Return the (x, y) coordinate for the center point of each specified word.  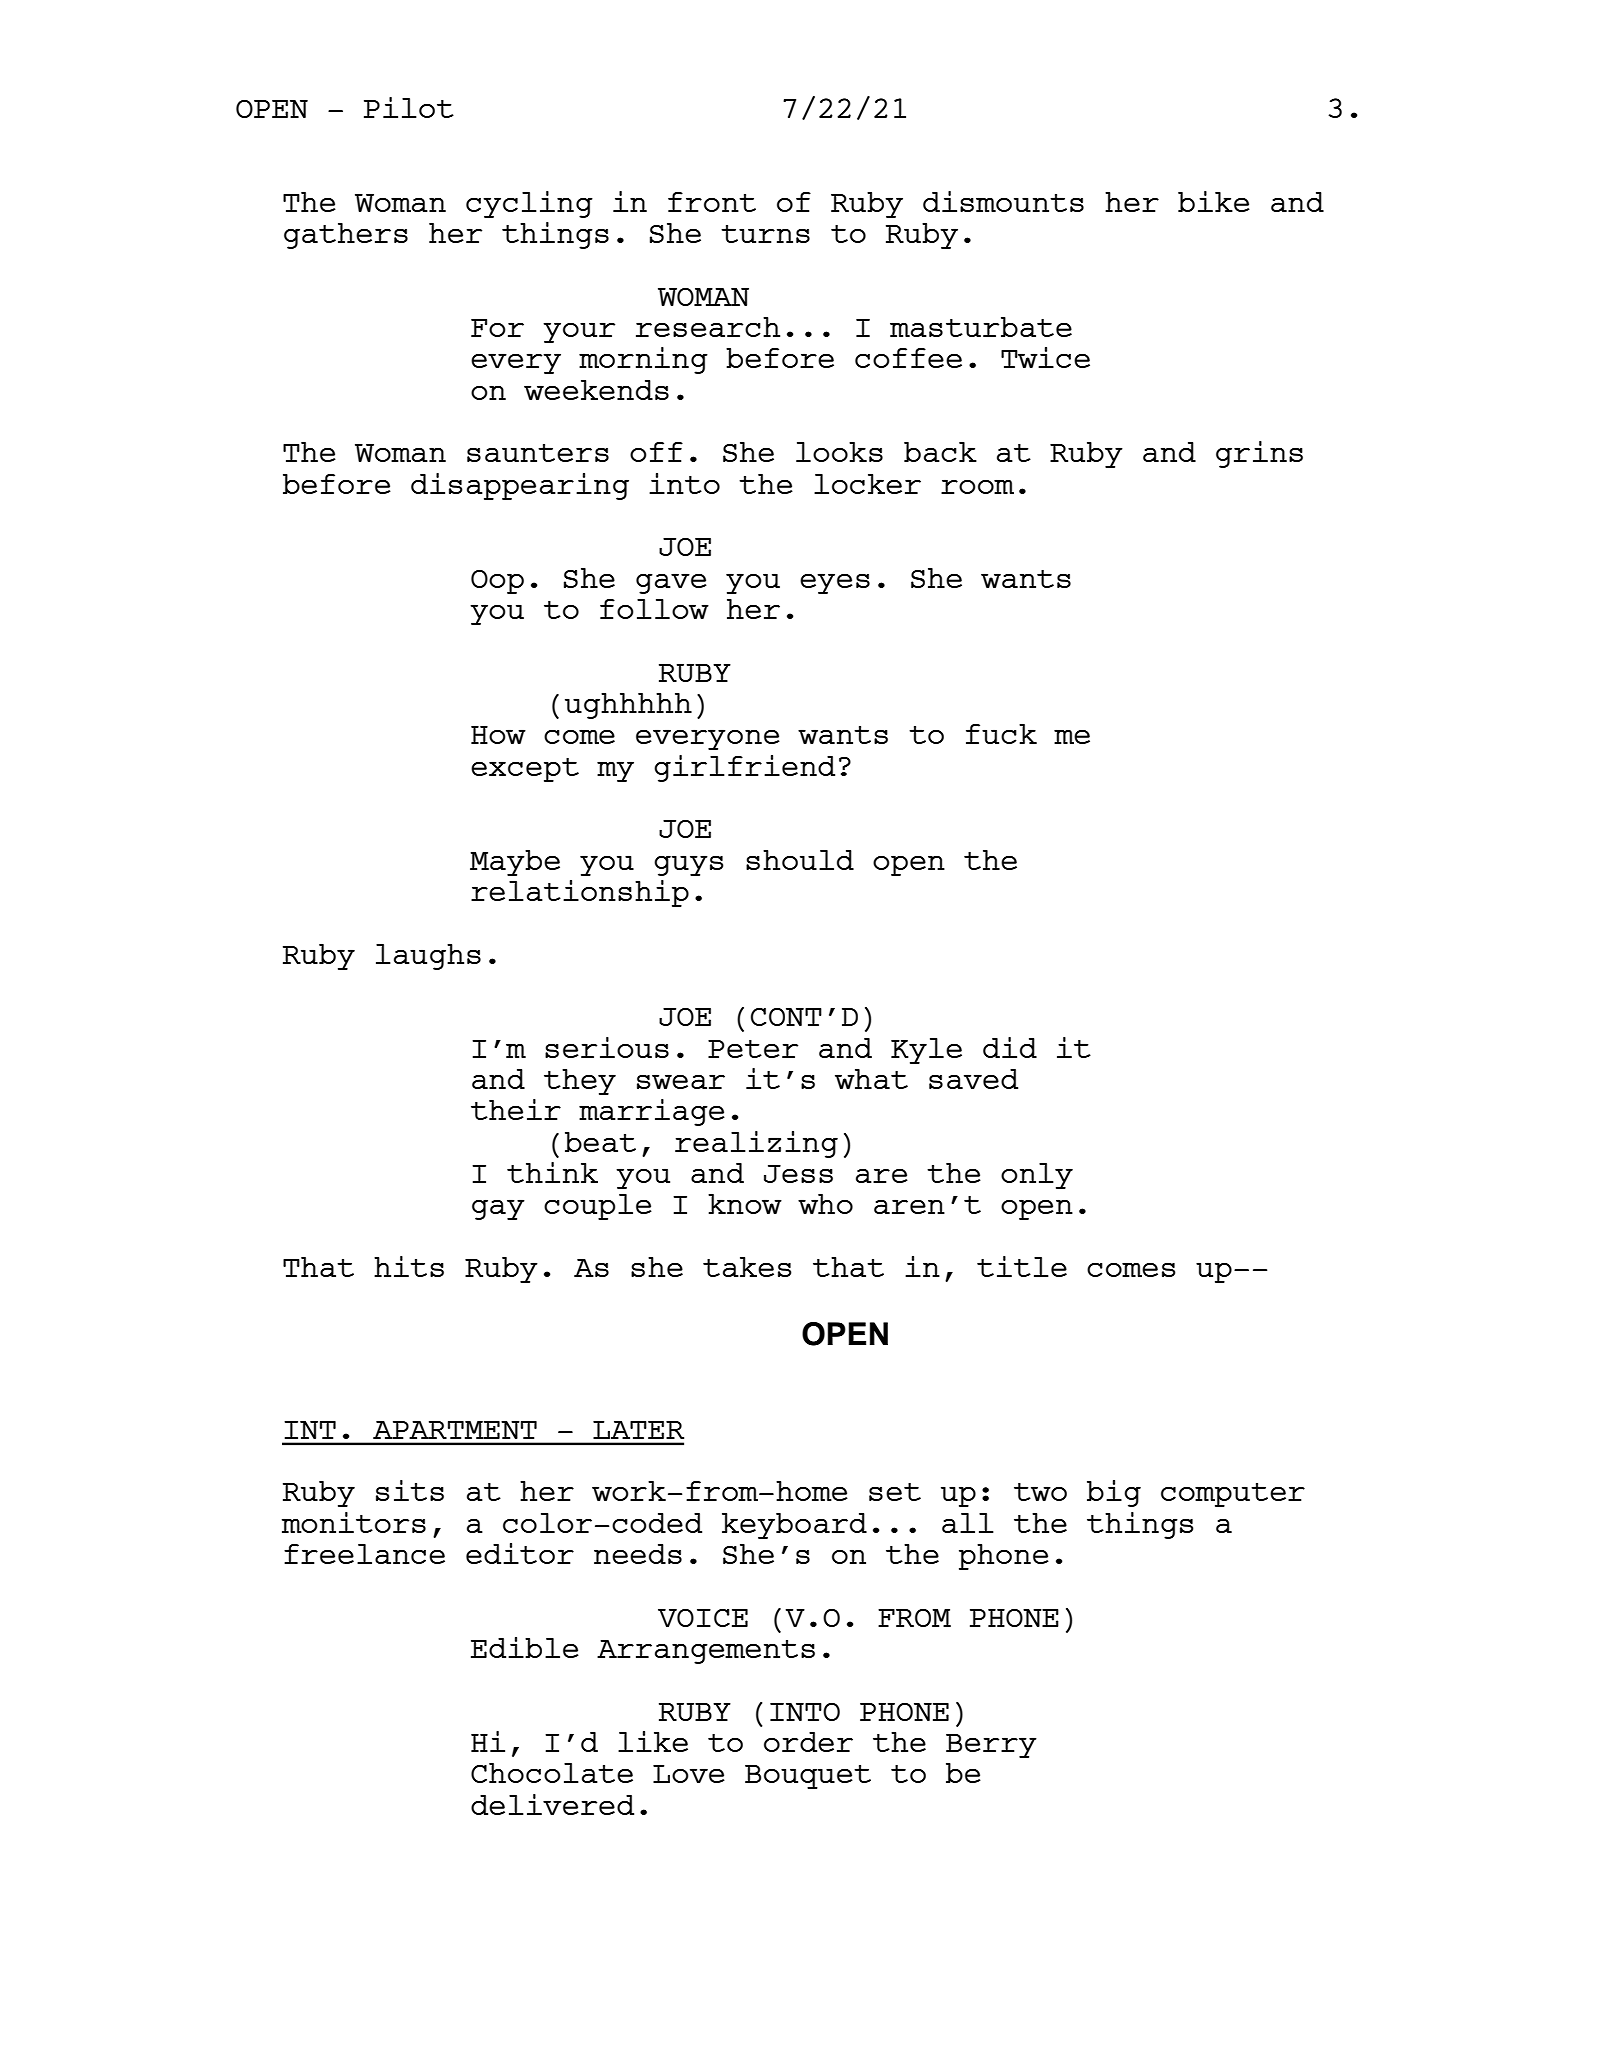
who (825, 1204)
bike (1214, 201)
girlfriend (744, 768)
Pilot (409, 107)
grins (1259, 454)
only (1037, 1176)
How (498, 735)
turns (765, 234)
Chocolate (552, 1773)
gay (498, 1209)
